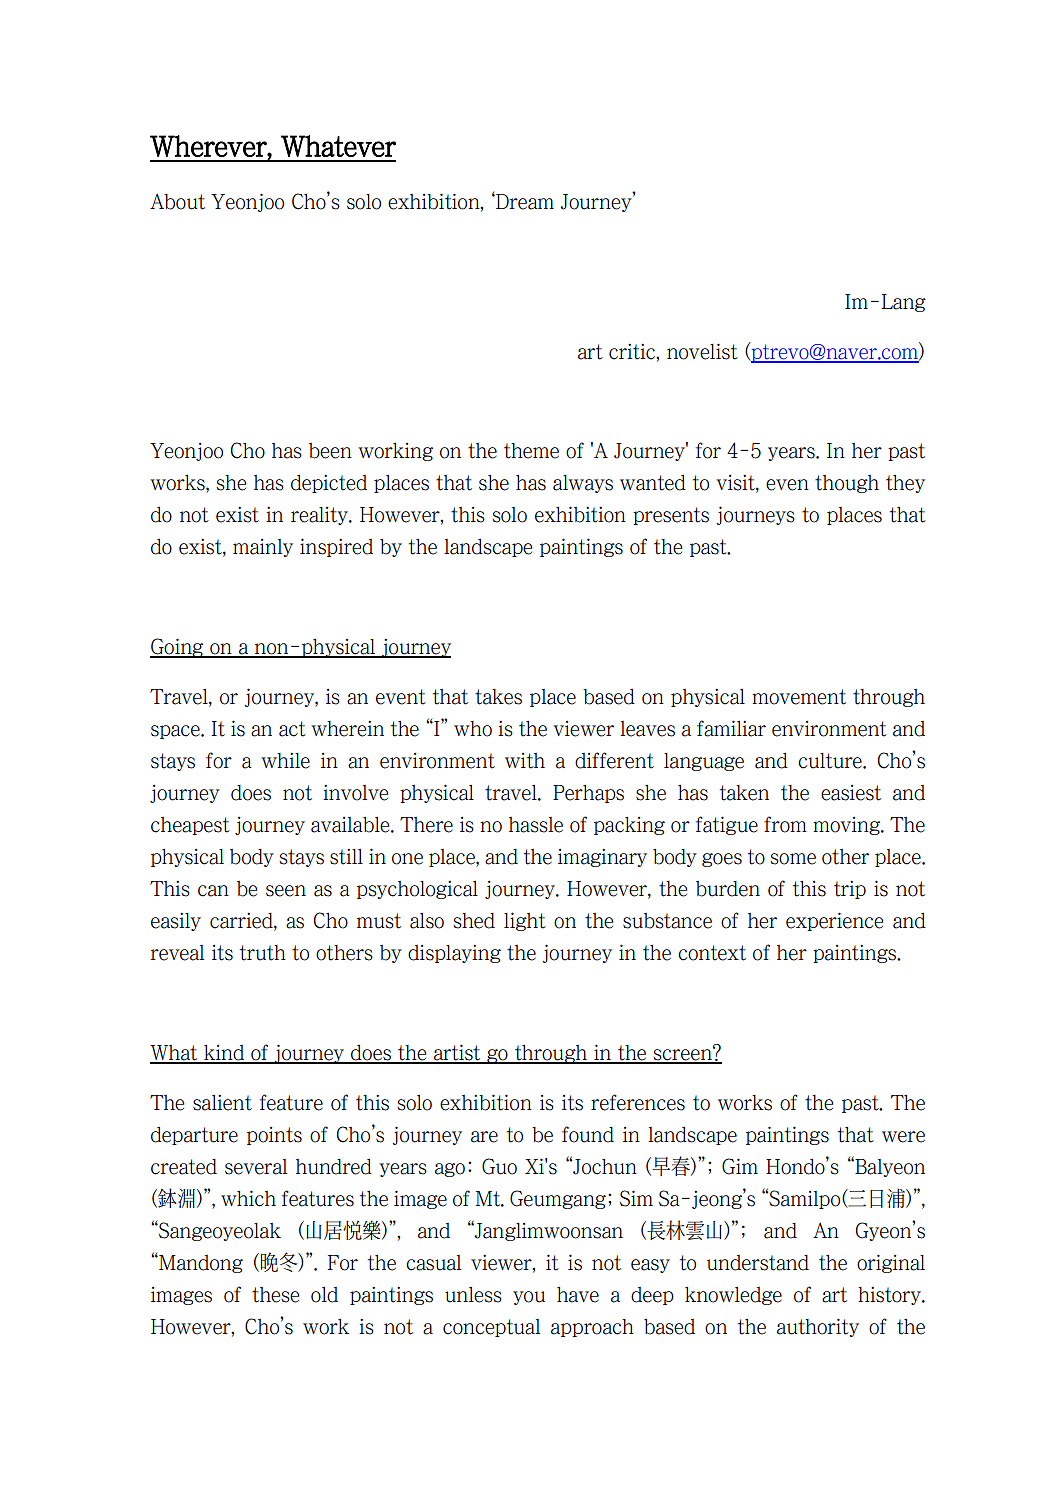  What do you see at coordinates (847, 484) in the screenshot?
I see `though` at bounding box center [847, 484].
